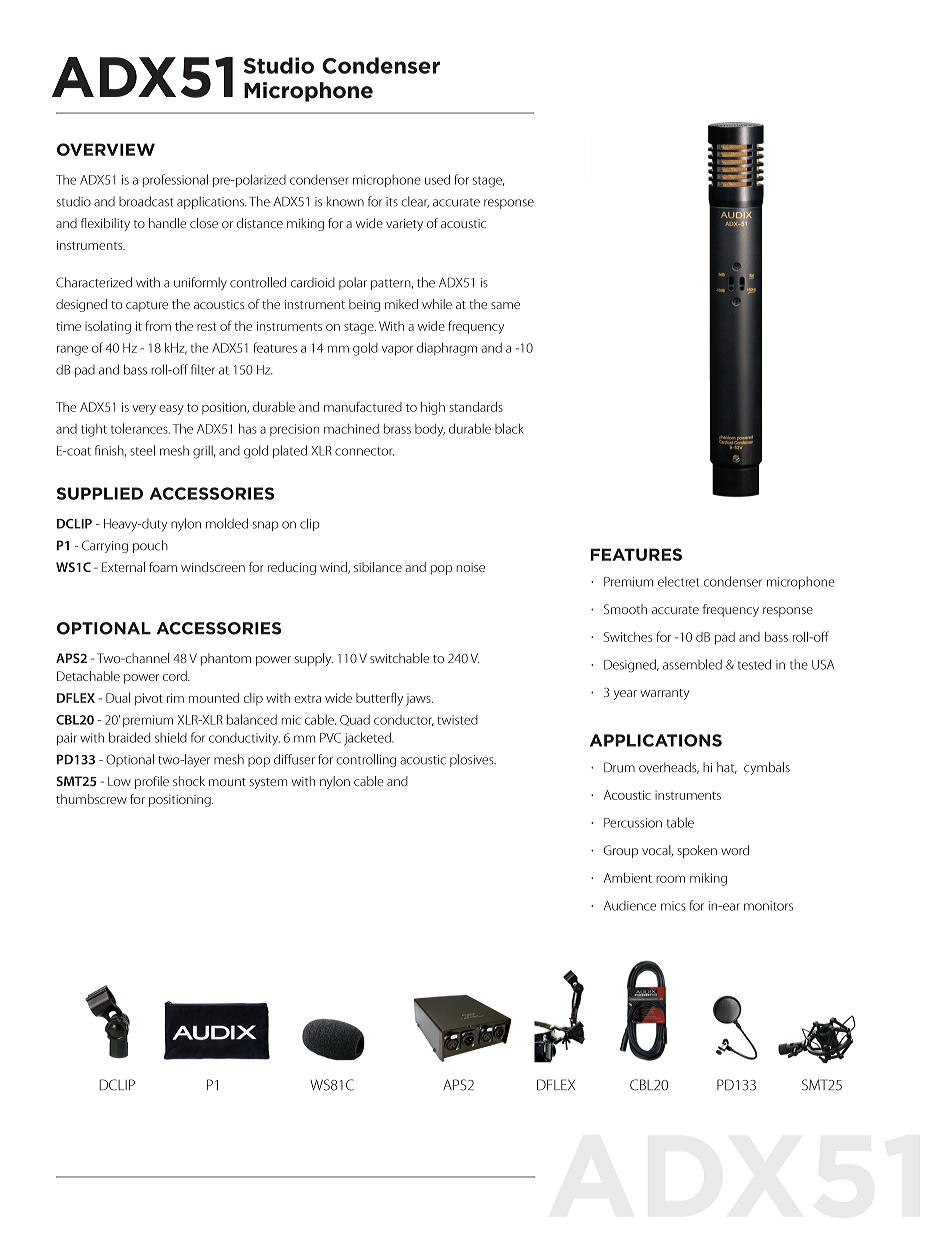  Describe the element at coordinates (150, 546) in the image. I see `pouch` at that location.
